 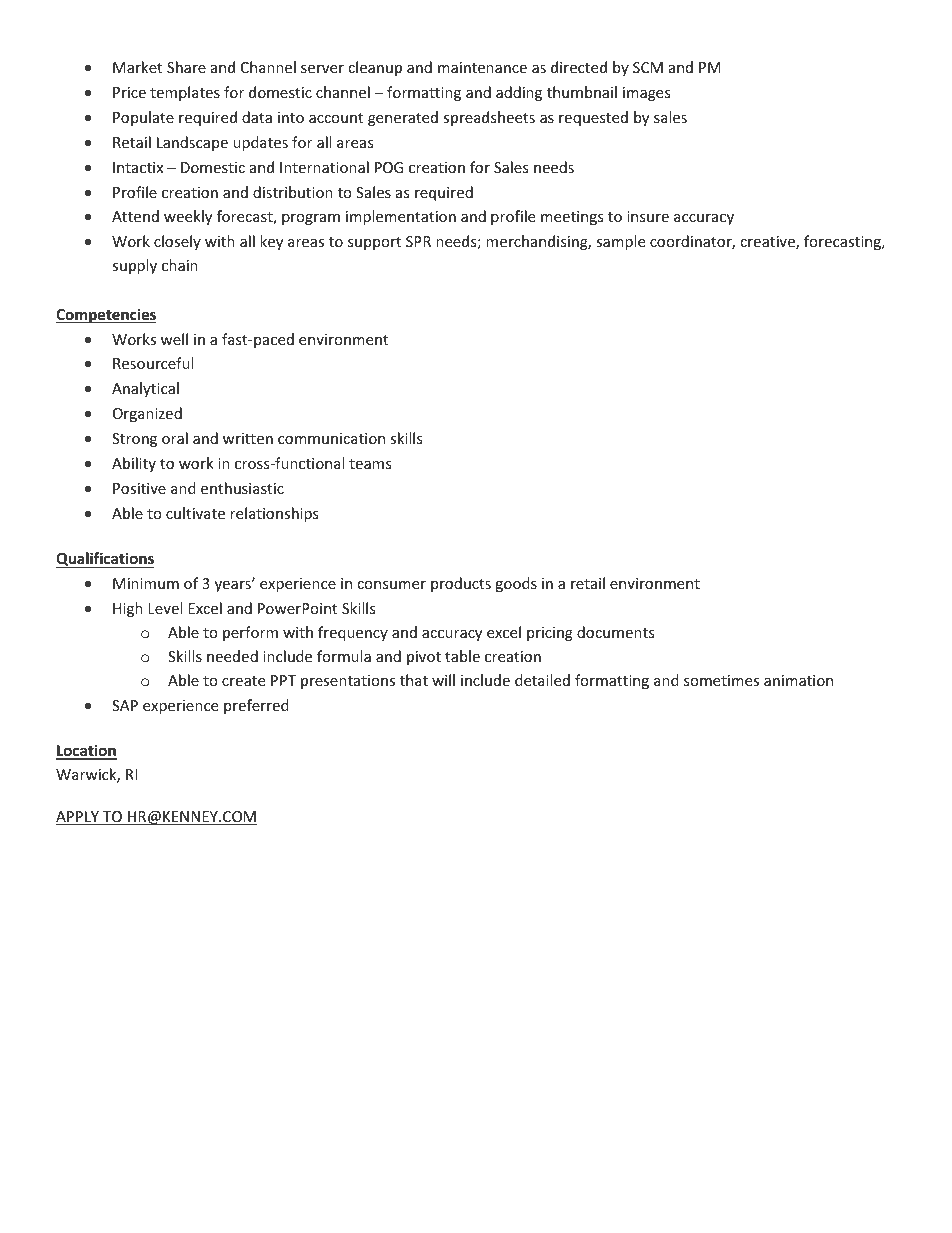 I want to click on images, so click(x=647, y=94).
